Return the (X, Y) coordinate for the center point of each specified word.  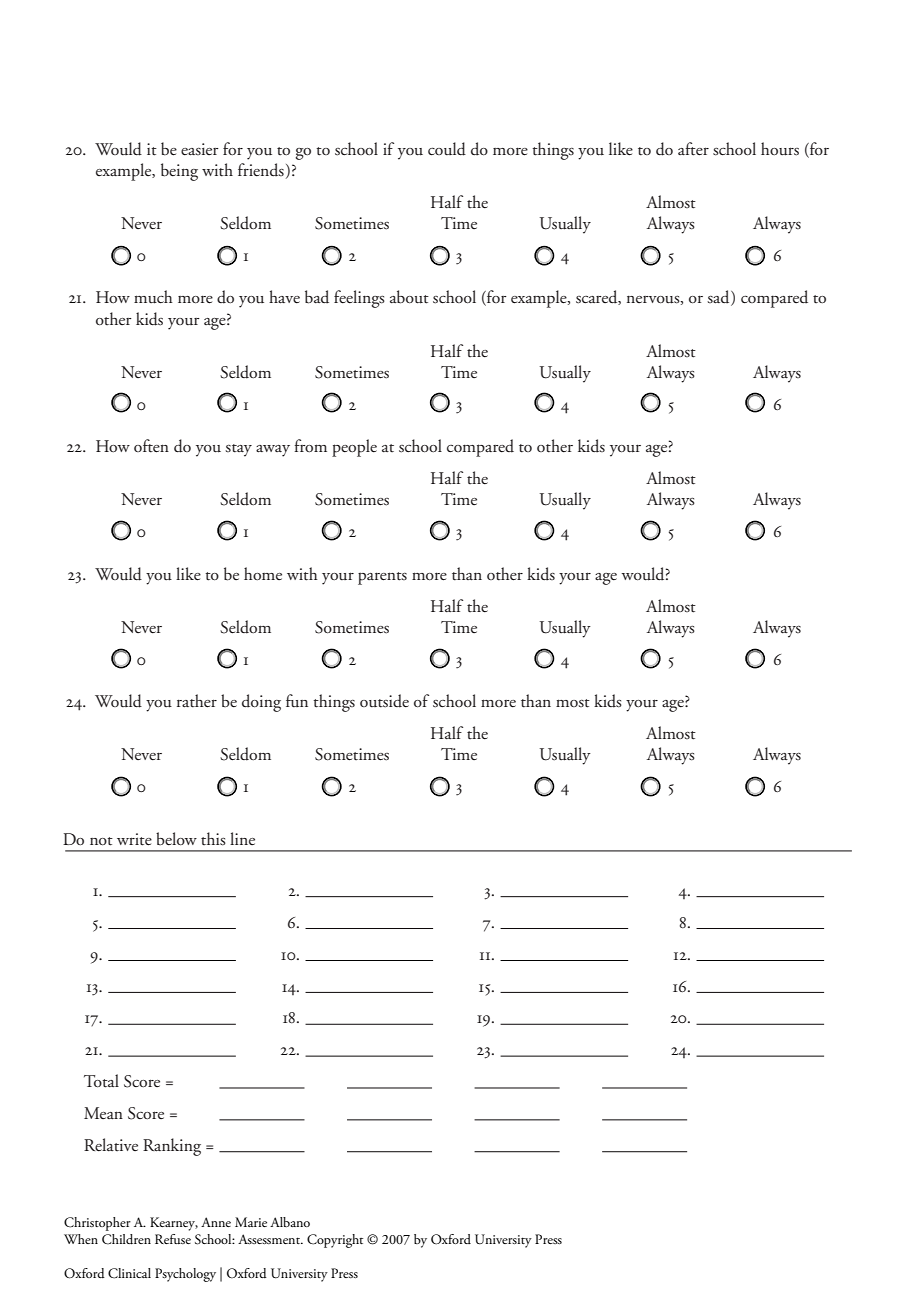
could (447, 149)
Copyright (335, 1241)
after (693, 149)
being (179, 172)
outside (384, 701)
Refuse (173, 1239)
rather (197, 701)
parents (382, 578)
